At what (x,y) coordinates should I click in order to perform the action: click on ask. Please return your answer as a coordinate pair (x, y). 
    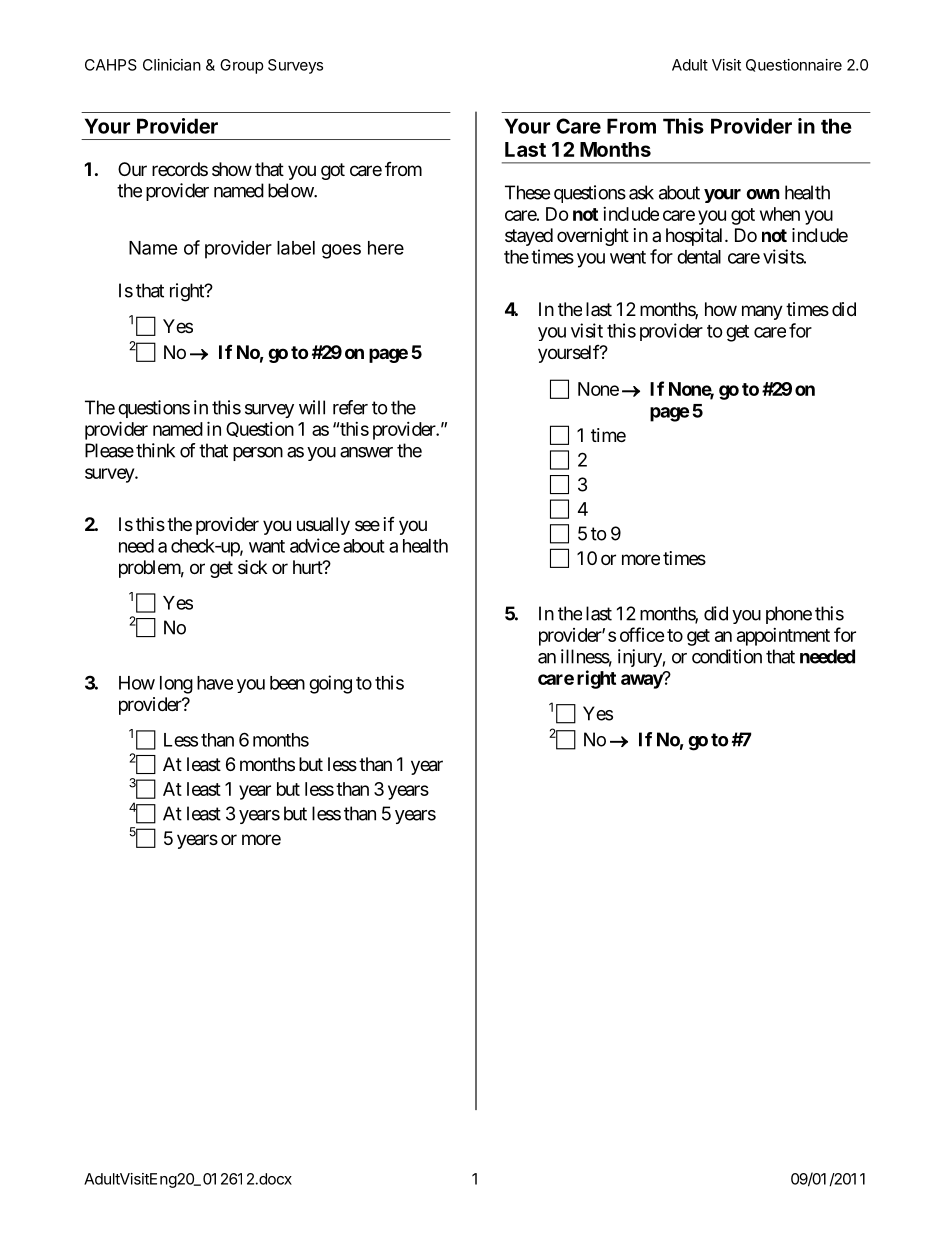
    Looking at the image, I should click on (641, 192).
